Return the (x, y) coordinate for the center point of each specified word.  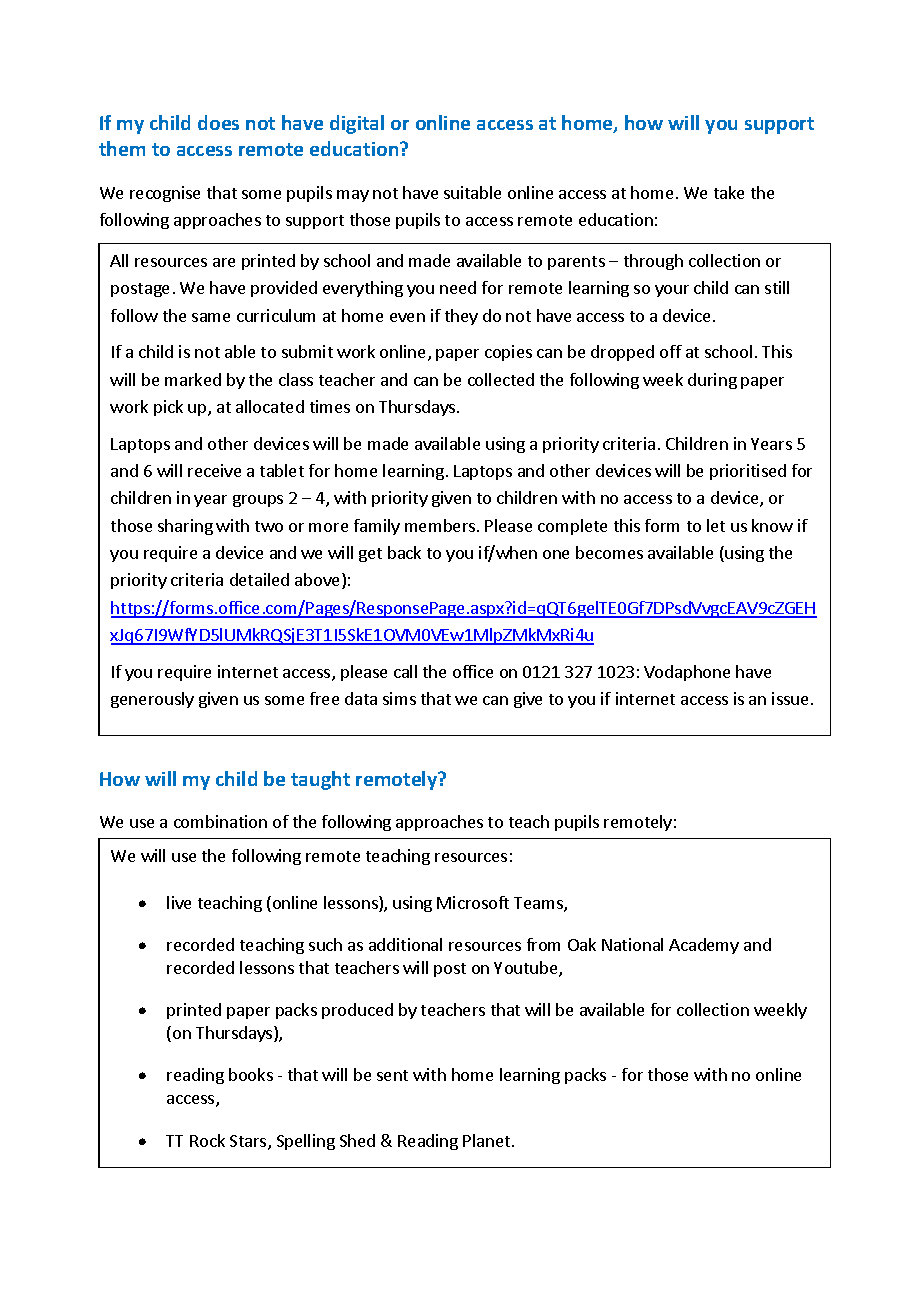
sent (392, 1075)
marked (193, 379)
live (179, 902)
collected (501, 379)
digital (357, 124)
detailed (259, 579)
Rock (207, 1140)
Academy (704, 946)
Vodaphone (687, 673)
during (712, 381)
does (218, 122)
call (405, 671)
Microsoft (473, 902)
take (729, 192)
